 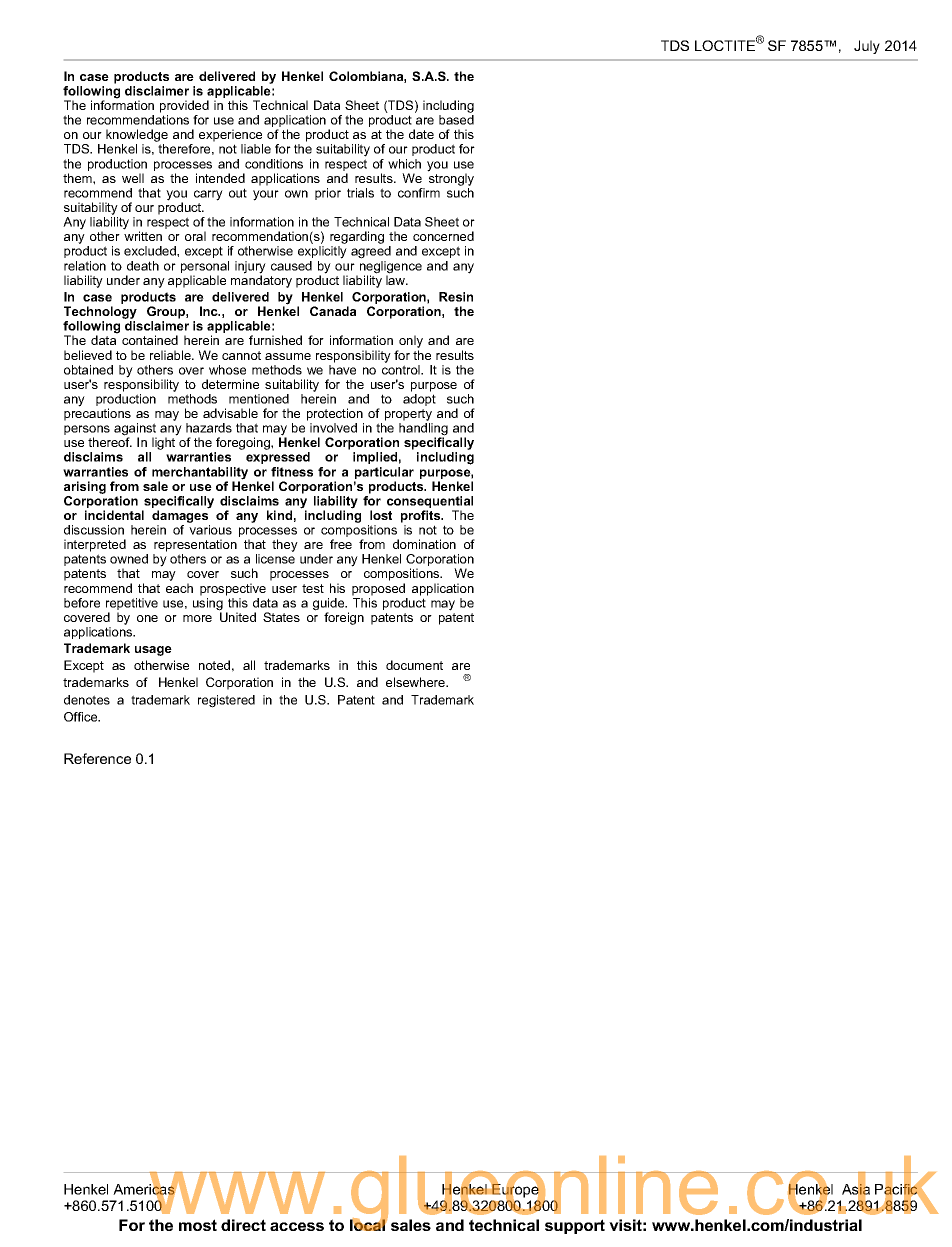 What do you see at coordinates (153, 651) in the screenshot?
I see `usage` at bounding box center [153, 651].
